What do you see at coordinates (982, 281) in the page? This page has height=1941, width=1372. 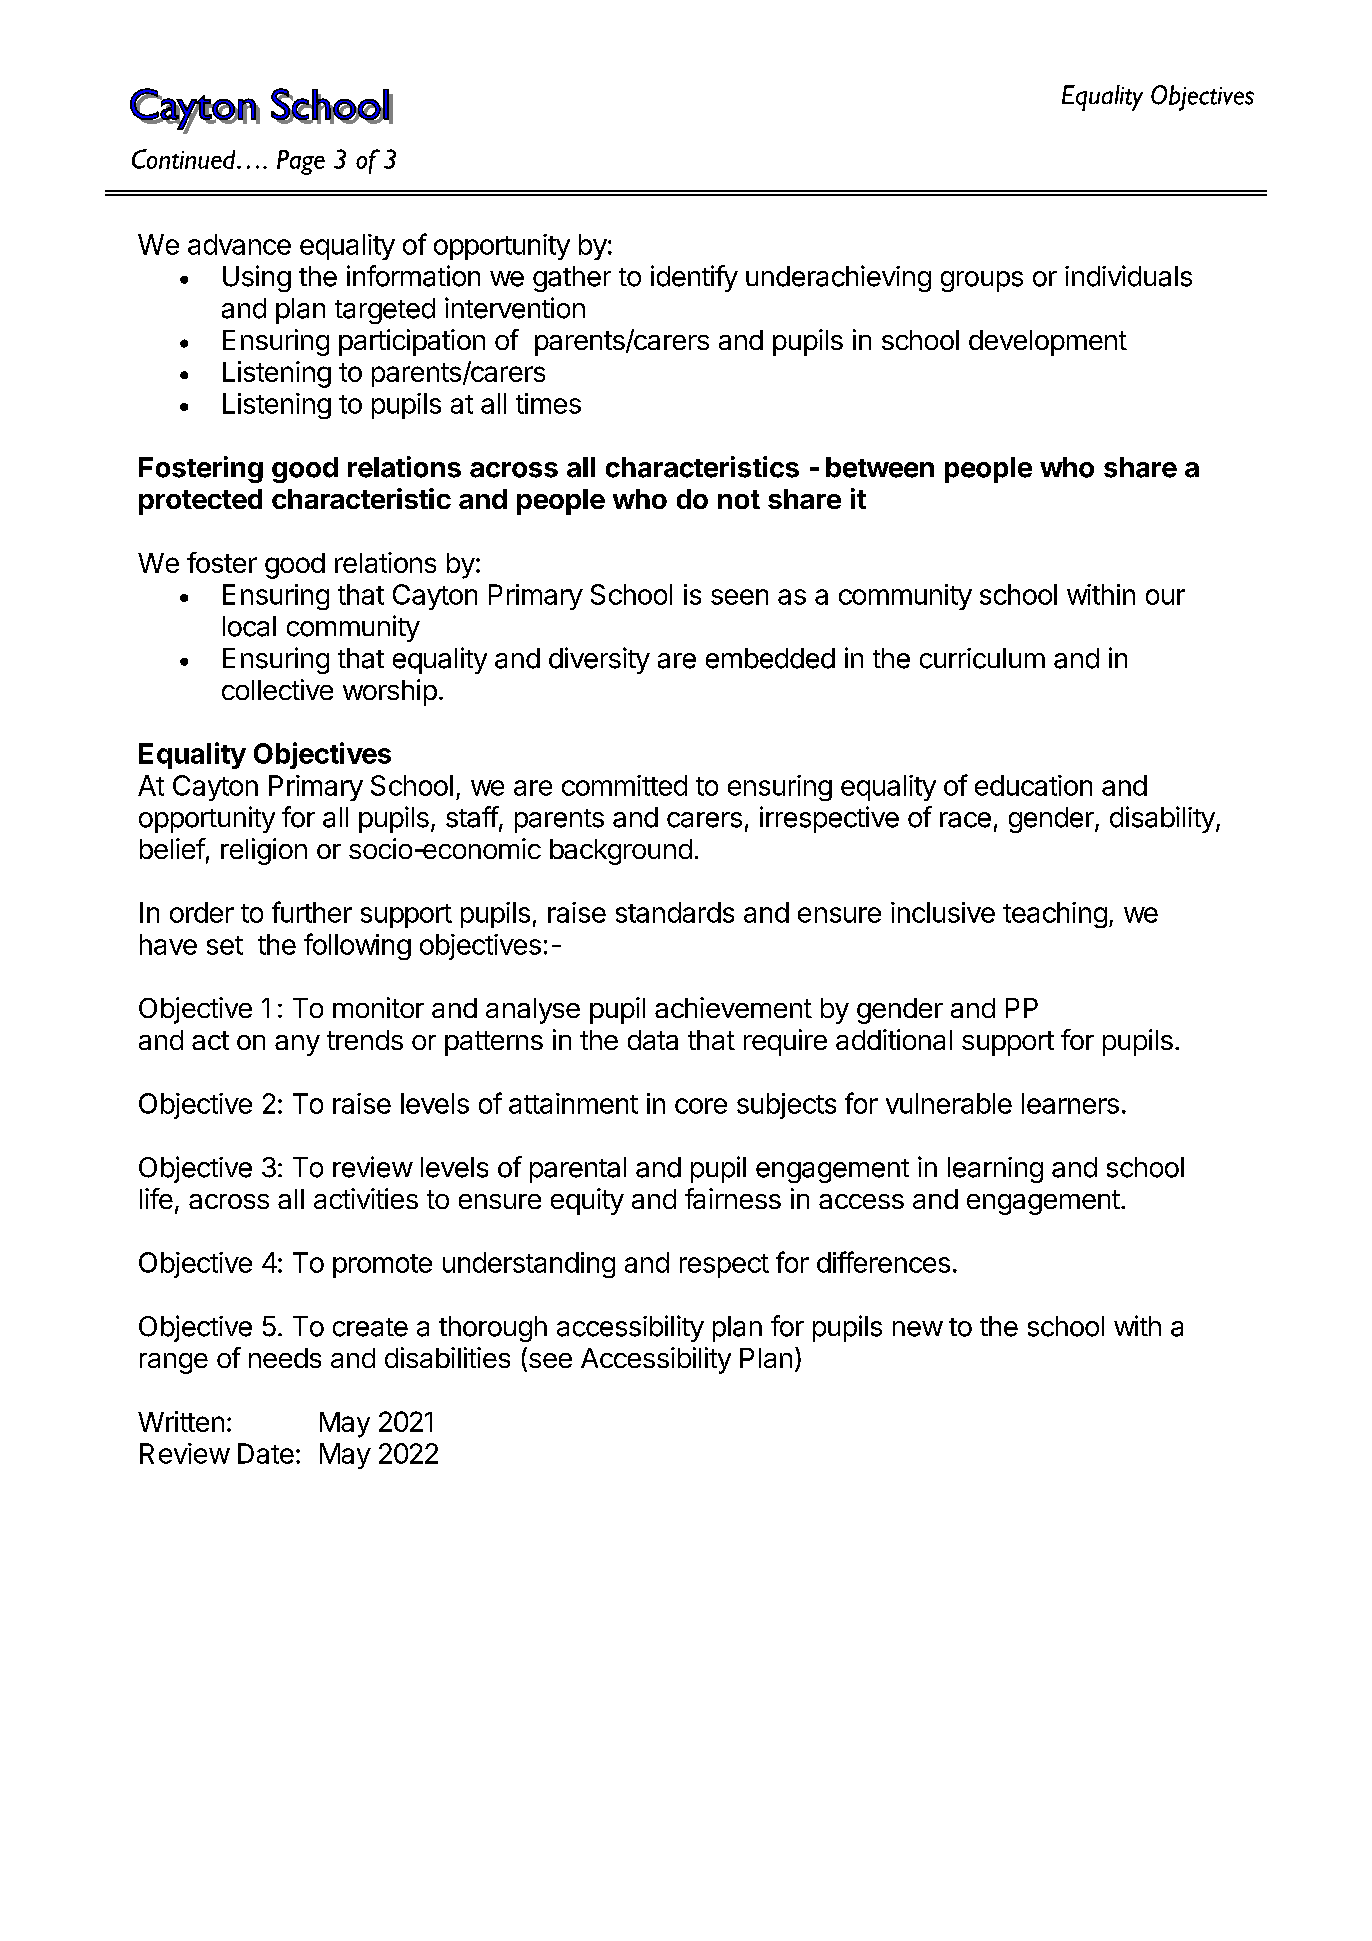 I see `groups` at bounding box center [982, 281].
